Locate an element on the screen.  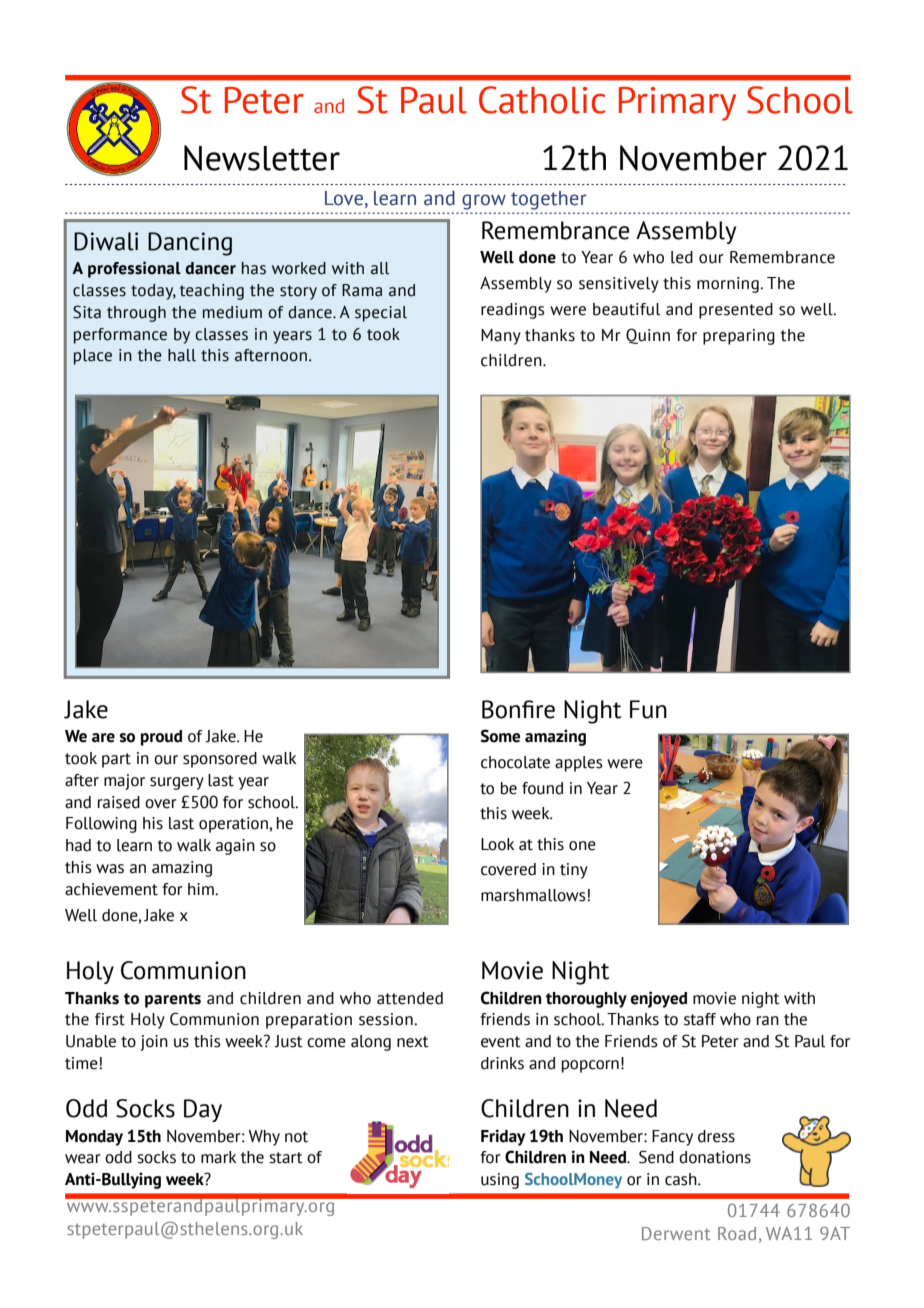
him is located at coordinates (202, 889).
